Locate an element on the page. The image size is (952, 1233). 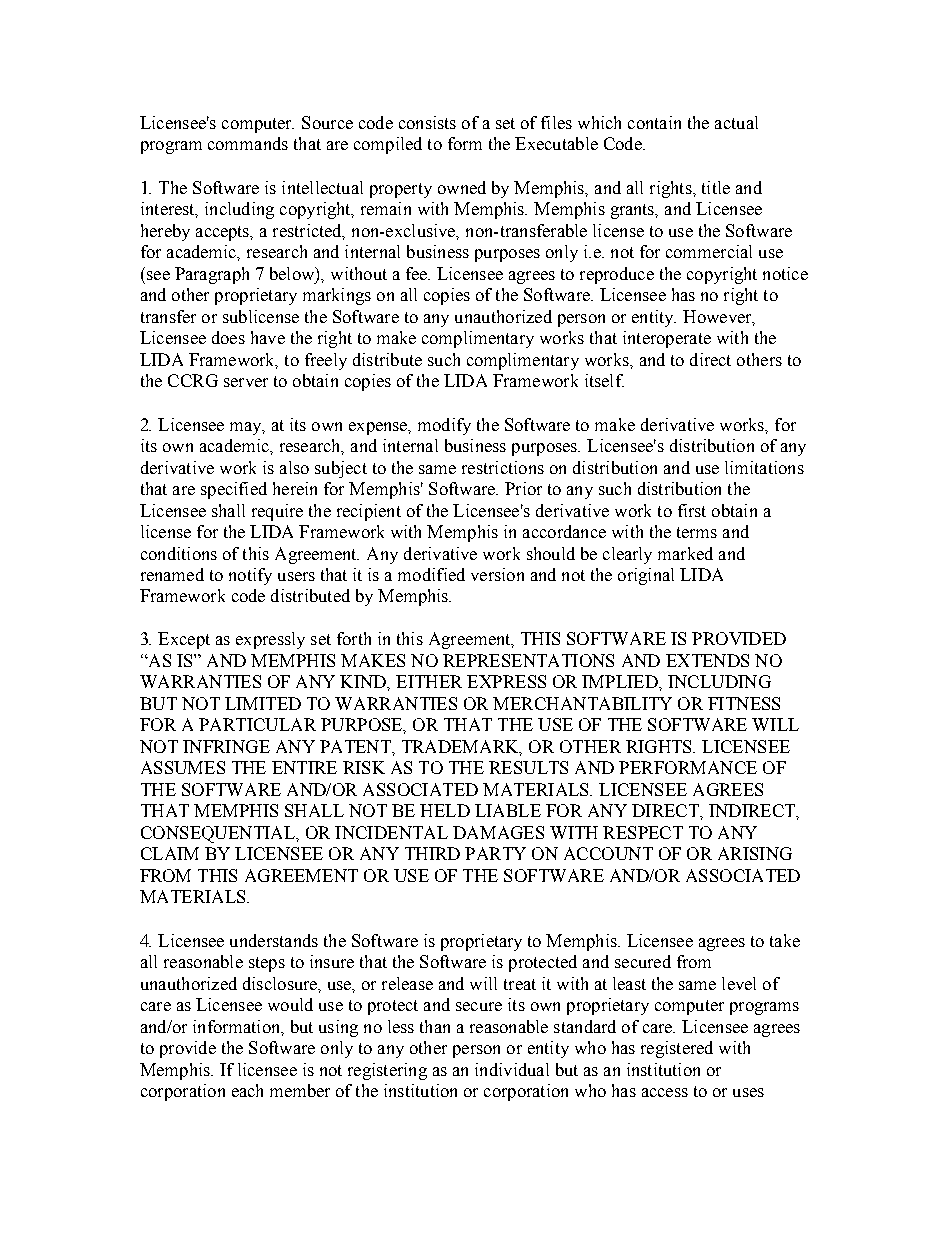
DAMAGES is located at coordinates (498, 832).
